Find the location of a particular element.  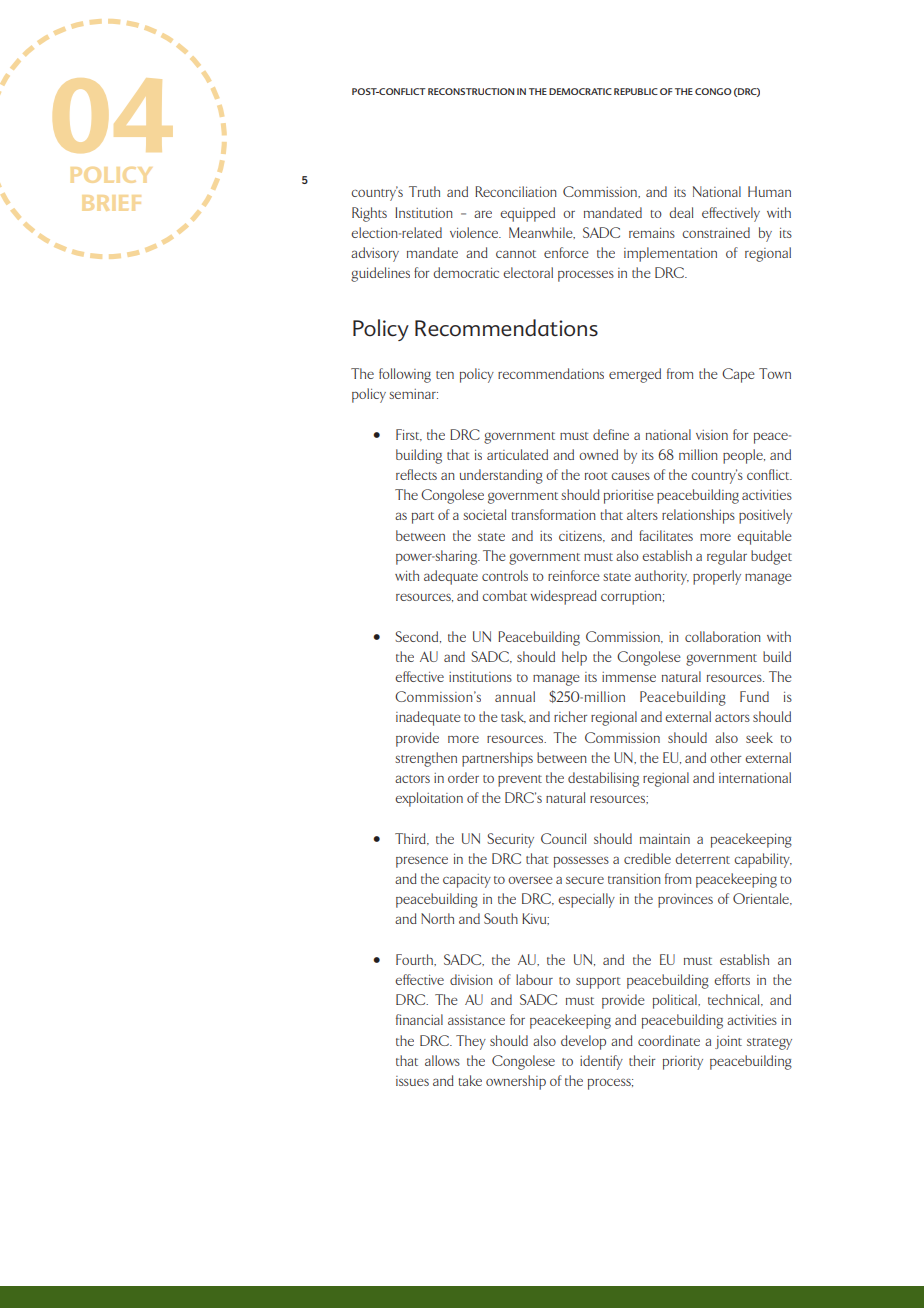

REPUBLIC is located at coordinates (636, 91).
